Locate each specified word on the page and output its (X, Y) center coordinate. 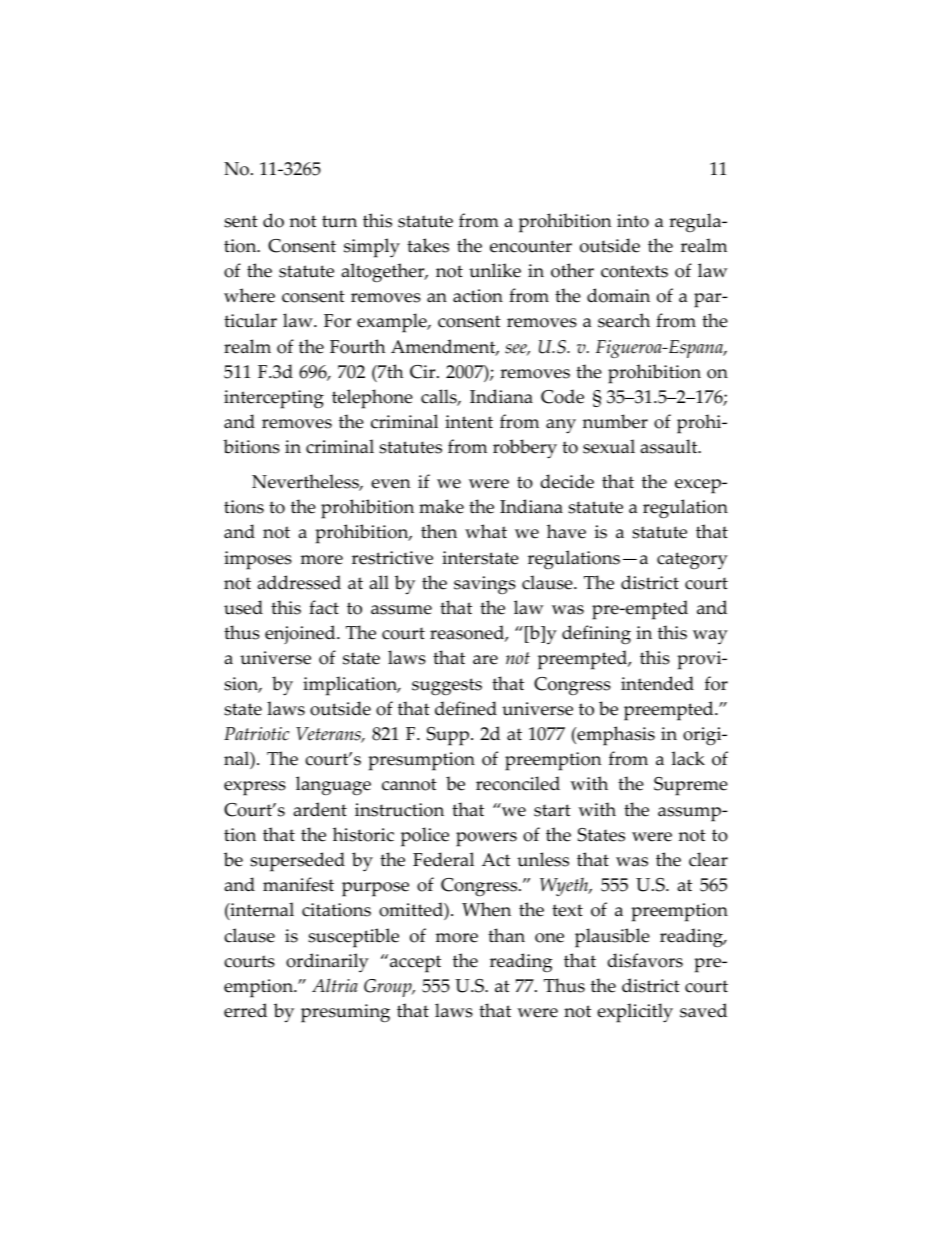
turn (339, 221)
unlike (495, 270)
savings (485, 585)
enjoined (301, 634)
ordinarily (327, 962)
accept (415, 964)
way (710, 637)
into (633, 221)
